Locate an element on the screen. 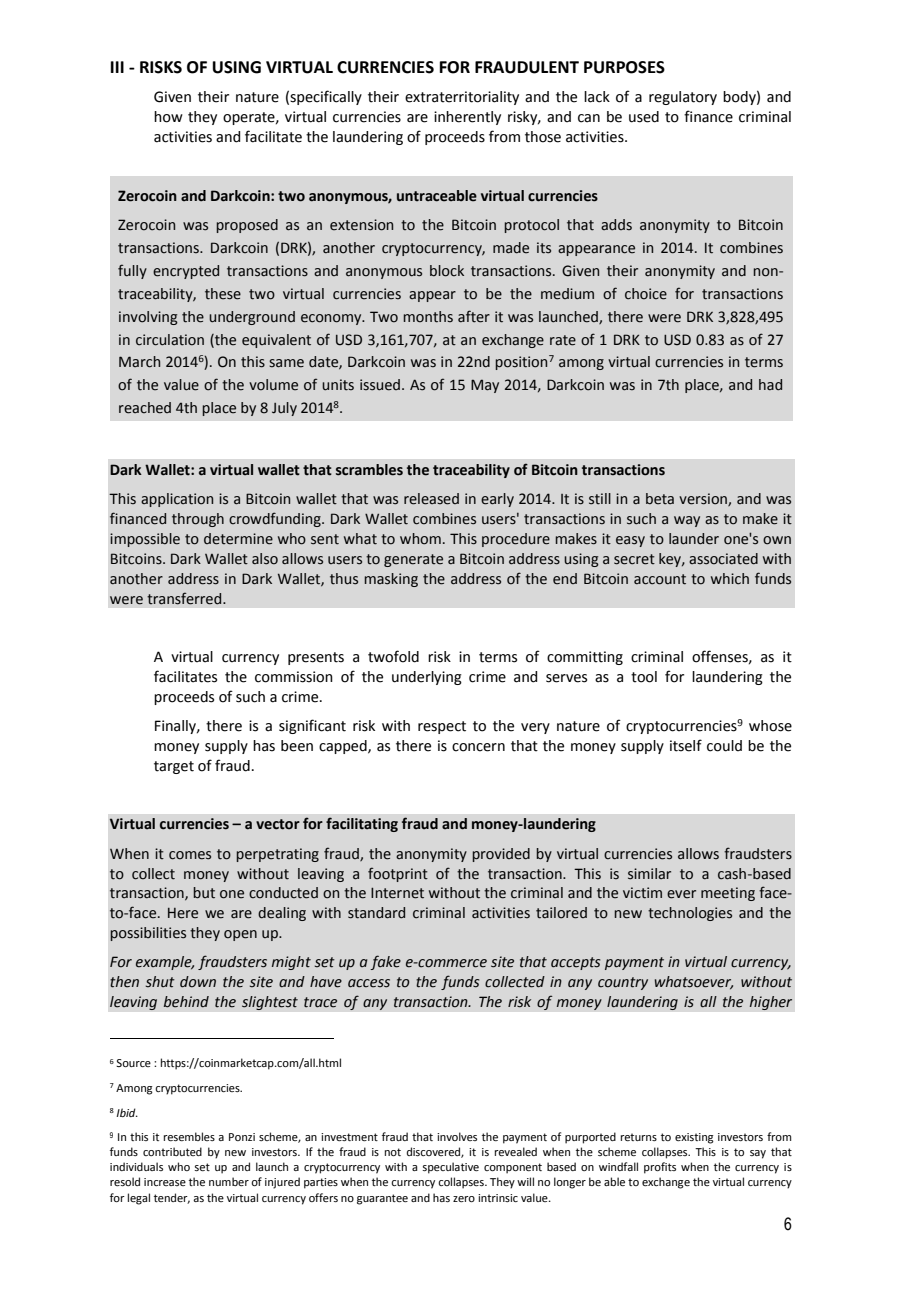 The width and height of the screenshot is (924, 1308). transferred is located at coordinates (185, 598).
